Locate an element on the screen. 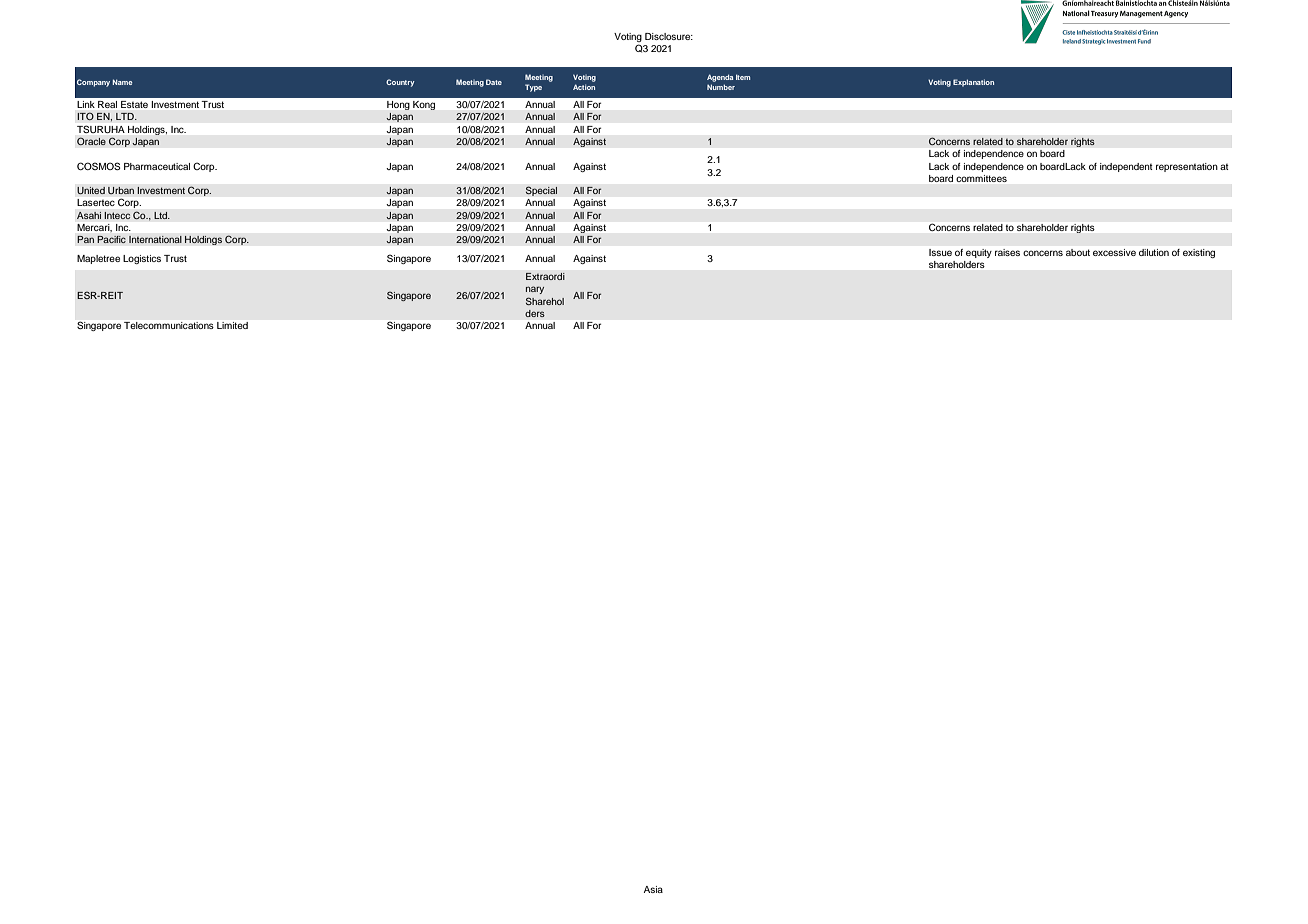 The height and width of the screenshot is (924, 1308). excessive is located at coordinates (1114, 252).
